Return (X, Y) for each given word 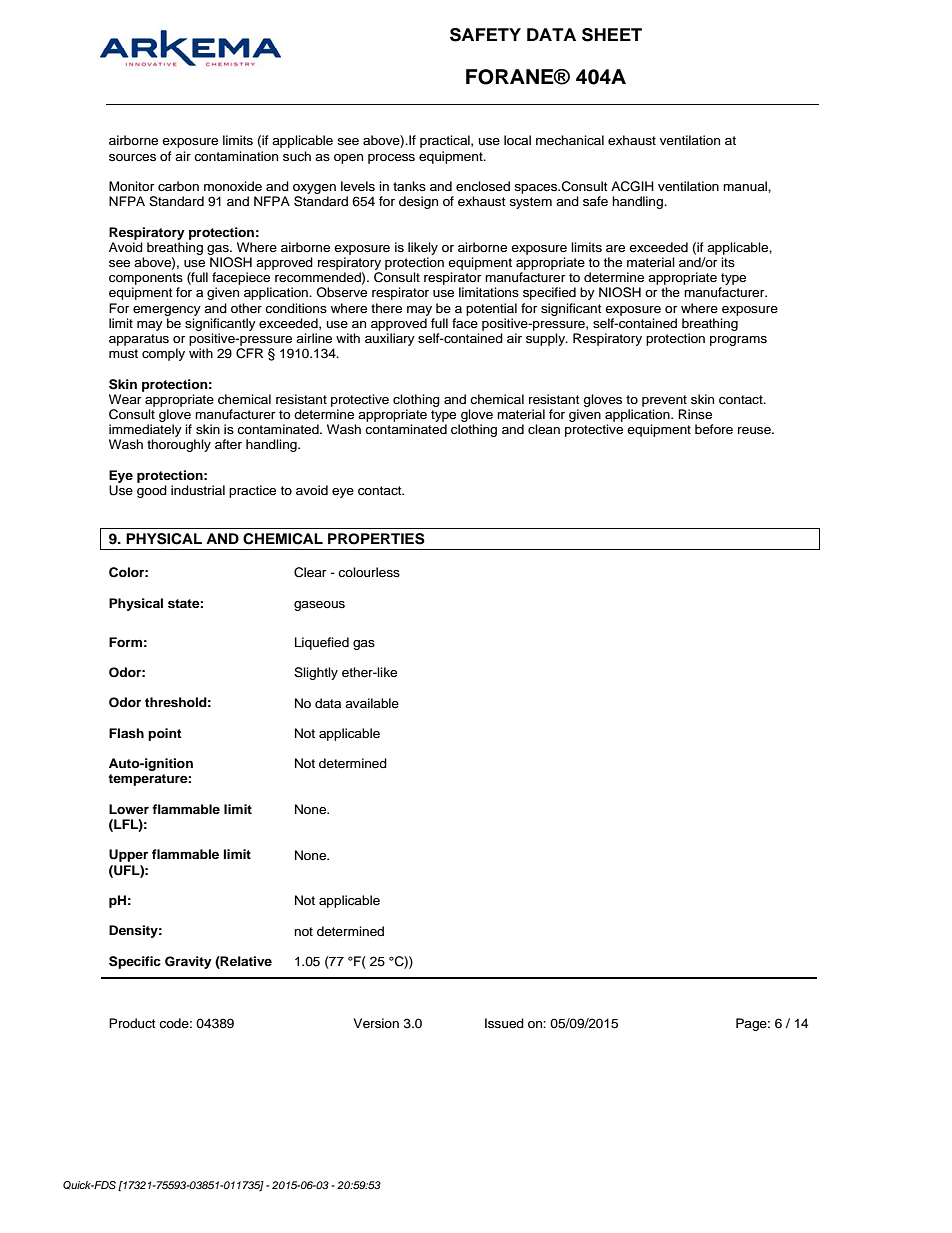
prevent (664, 401)
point (165, 734)
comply (163, 354)
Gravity (188, 962)
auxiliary (390, 339)
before (714, 429)
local (517, 140)
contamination (236, 156)
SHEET (612, 35)
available (372, 703)
